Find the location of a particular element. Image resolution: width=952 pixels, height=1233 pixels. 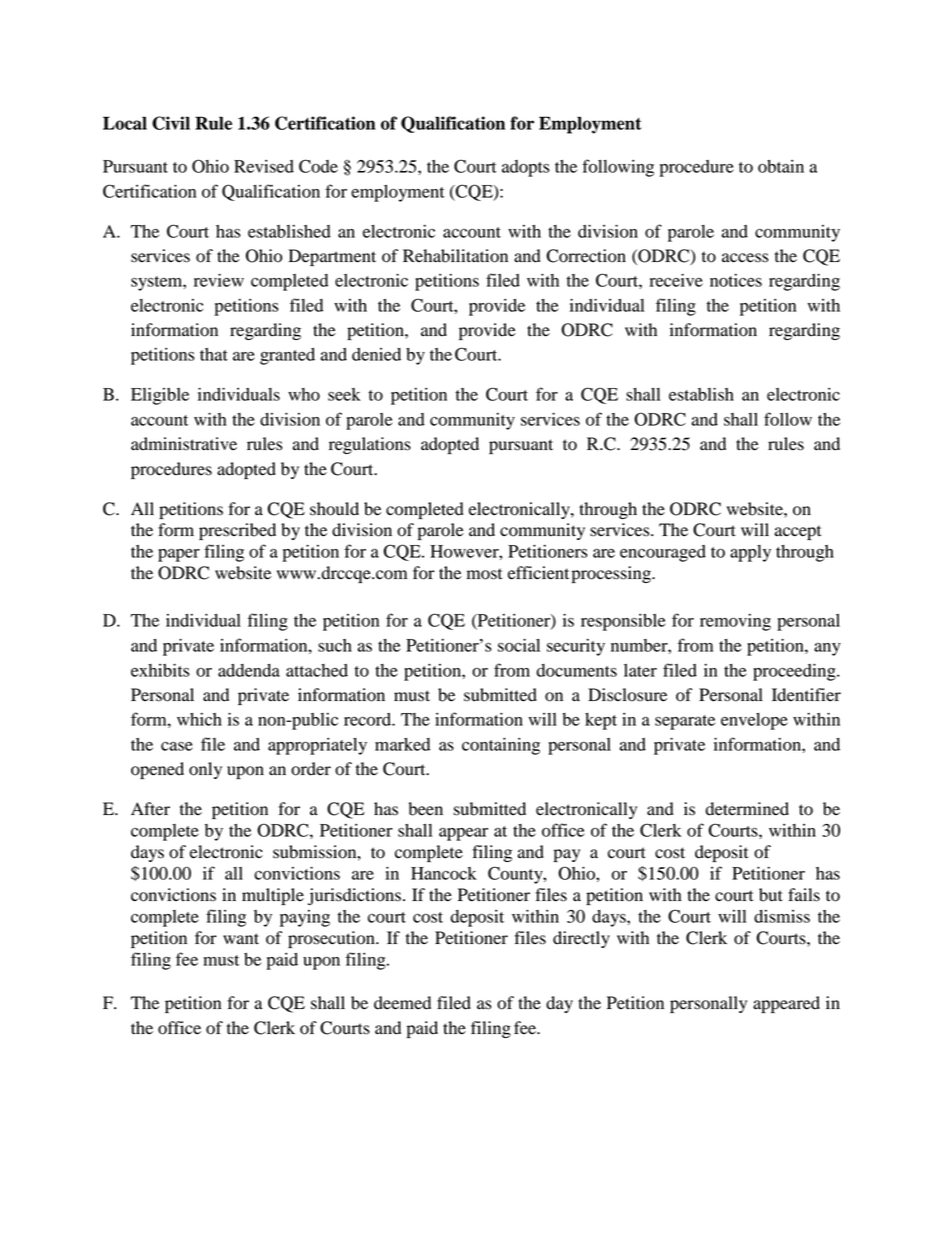

most is located at coordinates (484, 574).
